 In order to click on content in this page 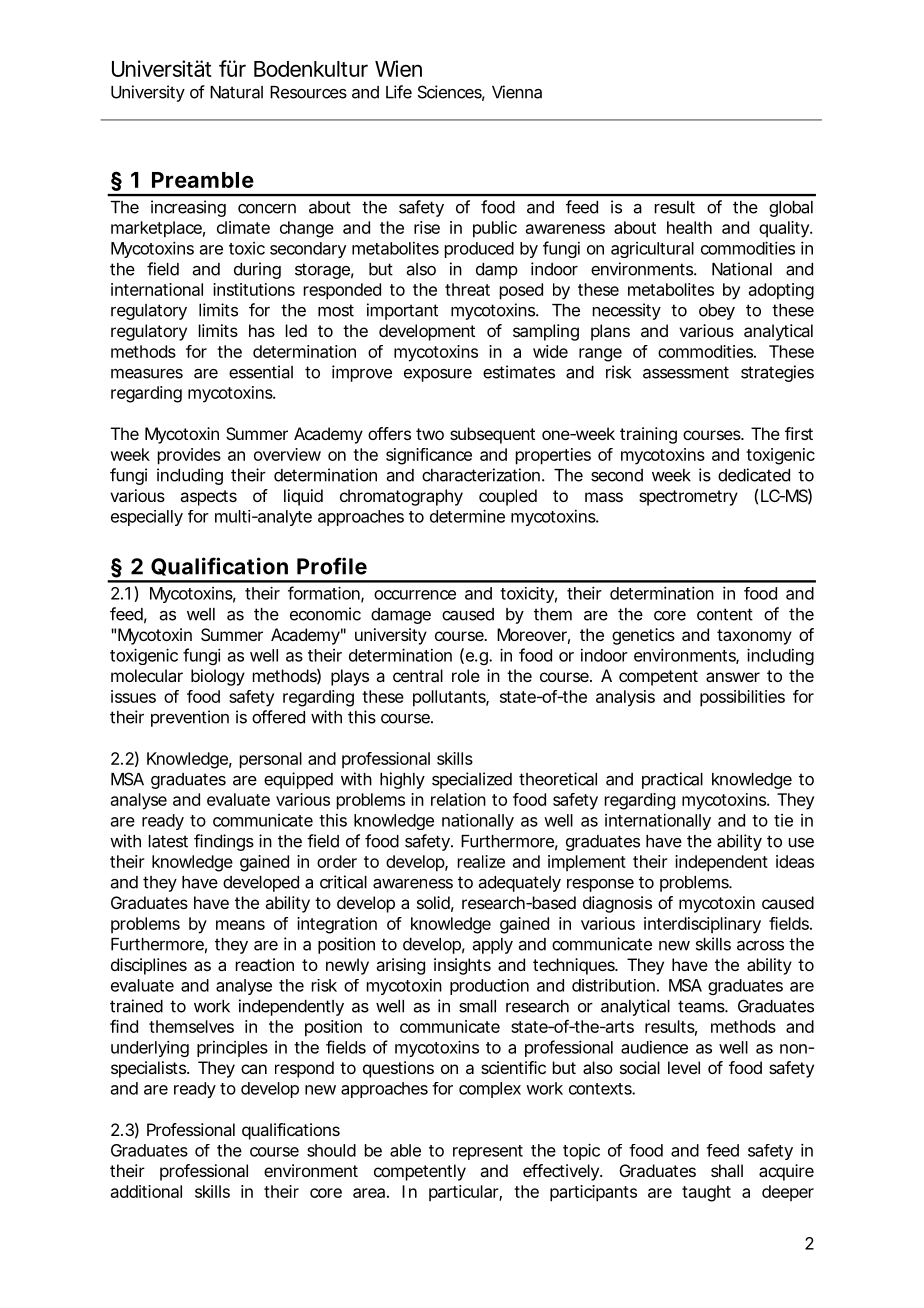, I will do `click(725, 614)`.
